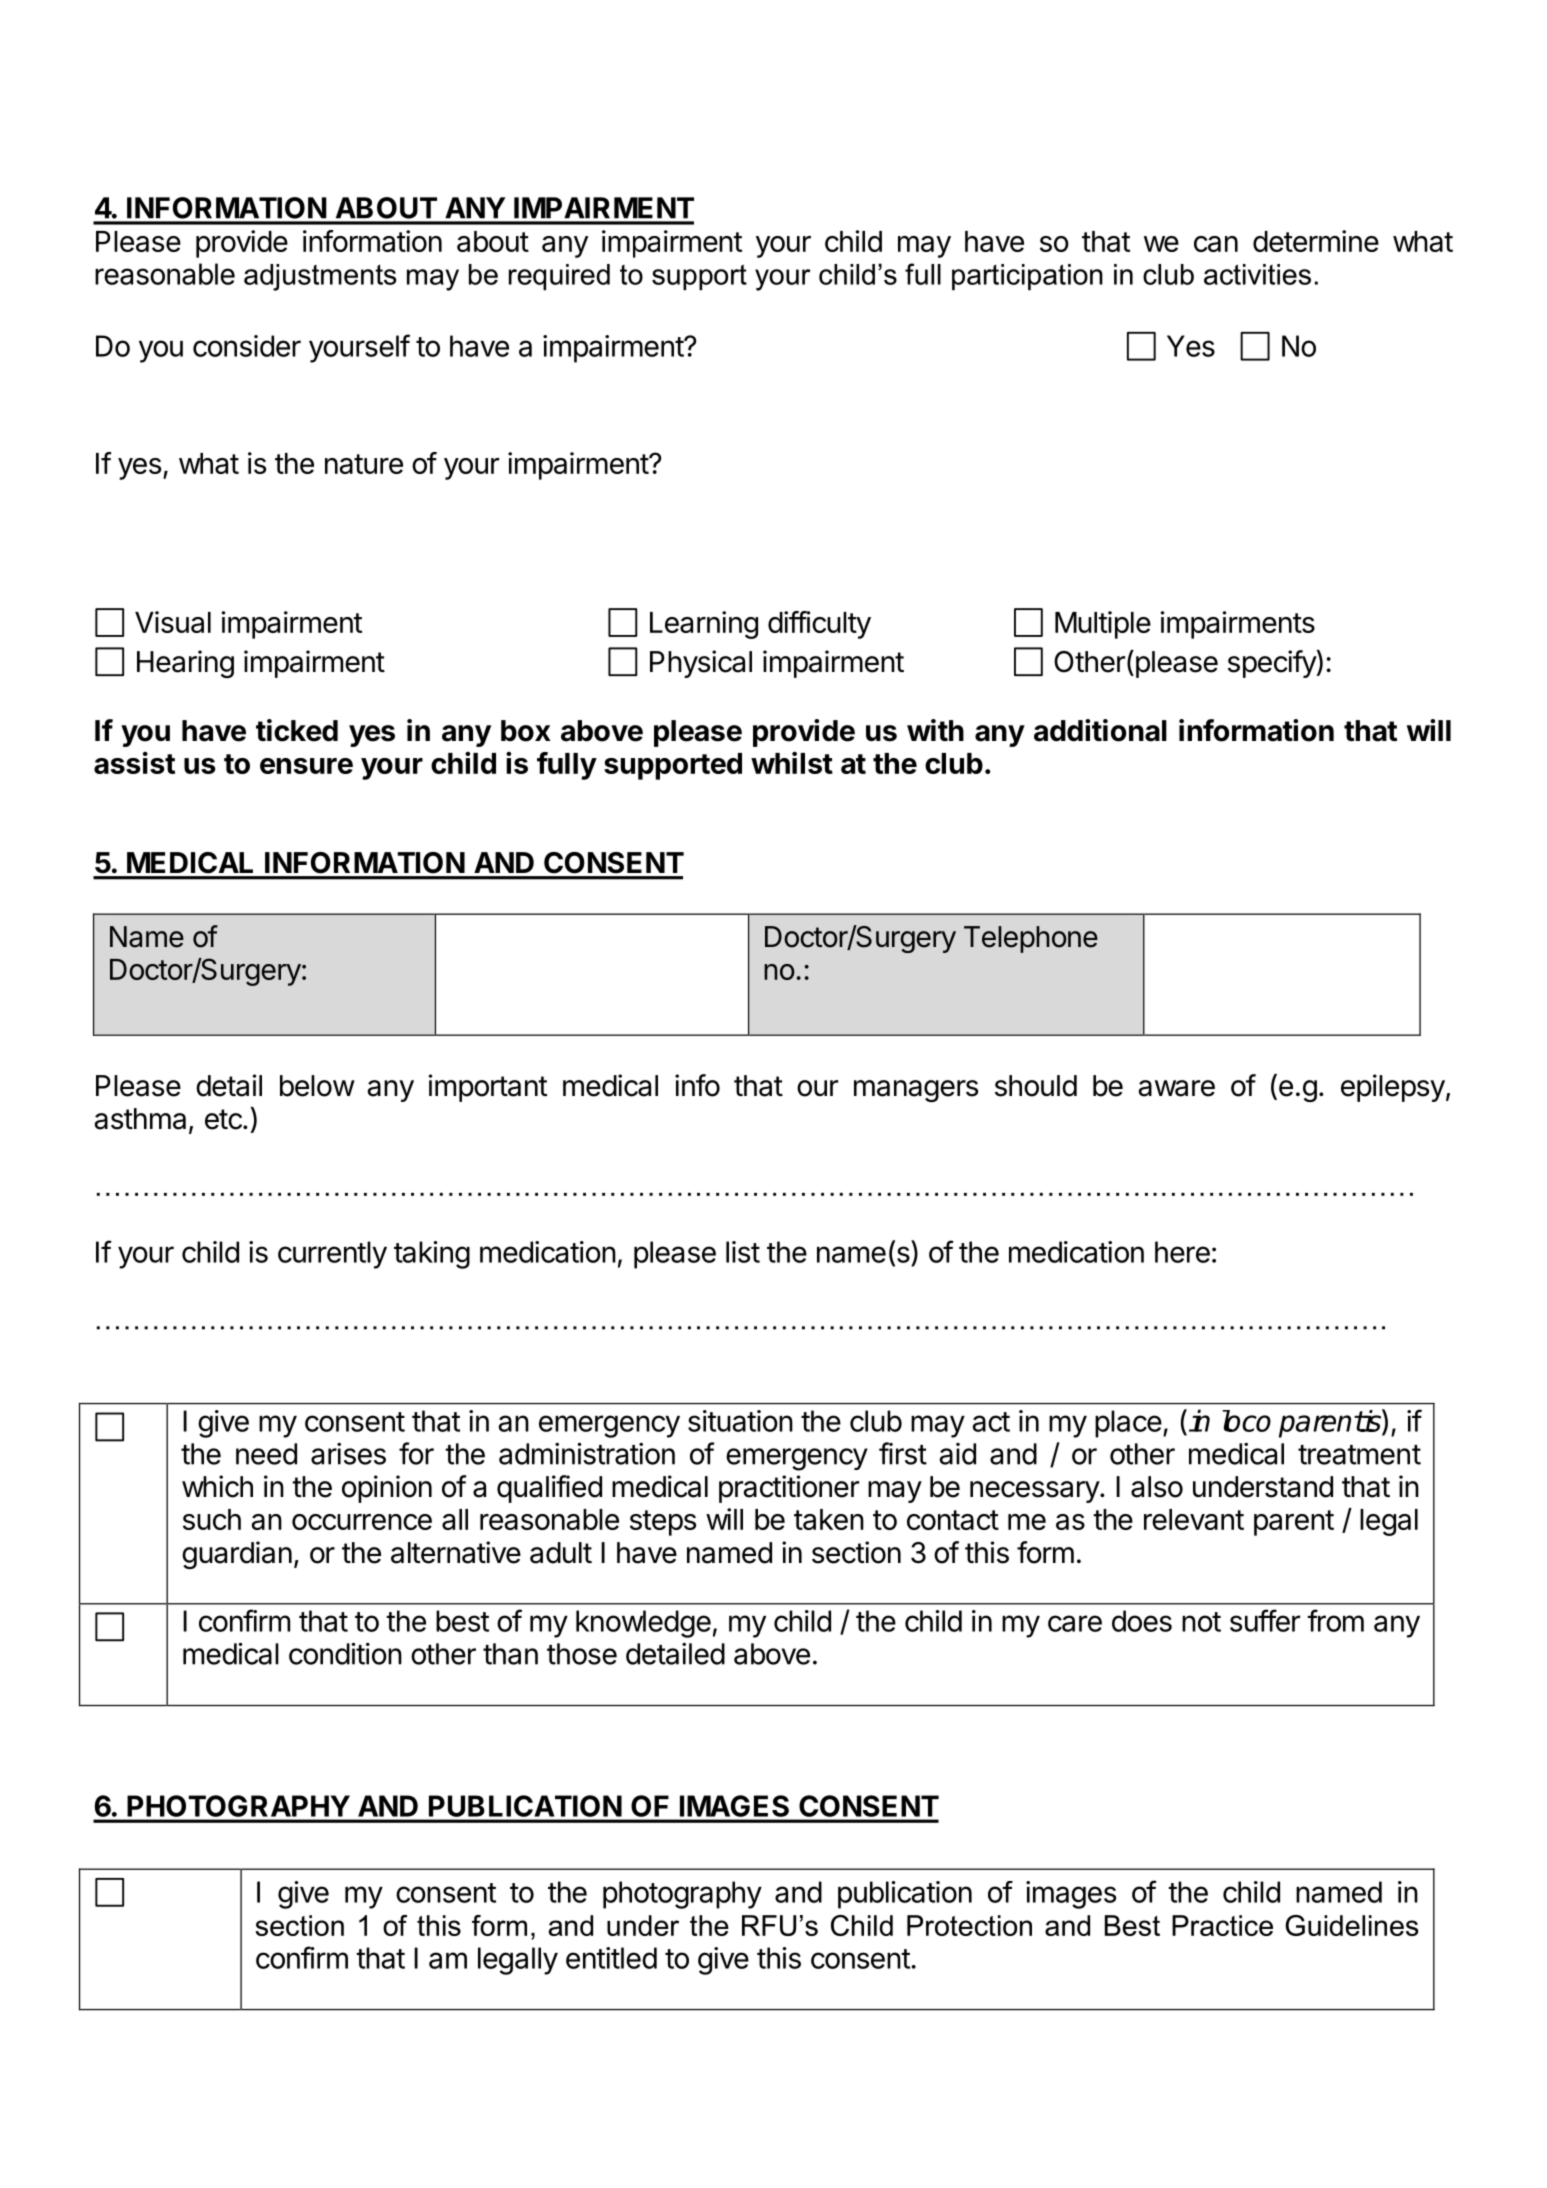  I want to click on situation, so click(740, 1421).
